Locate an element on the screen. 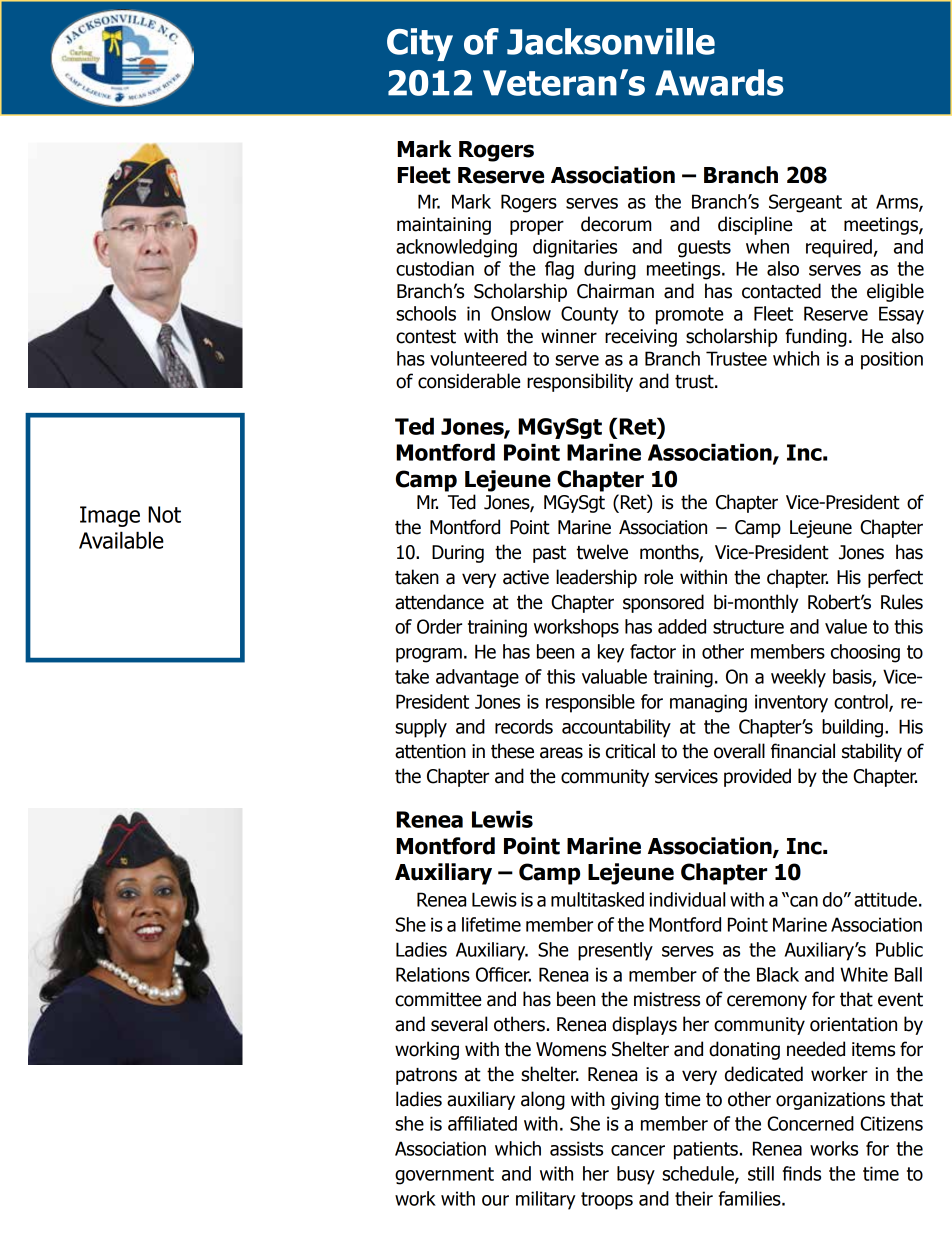  Awards is located at coordinates (719, 82).
